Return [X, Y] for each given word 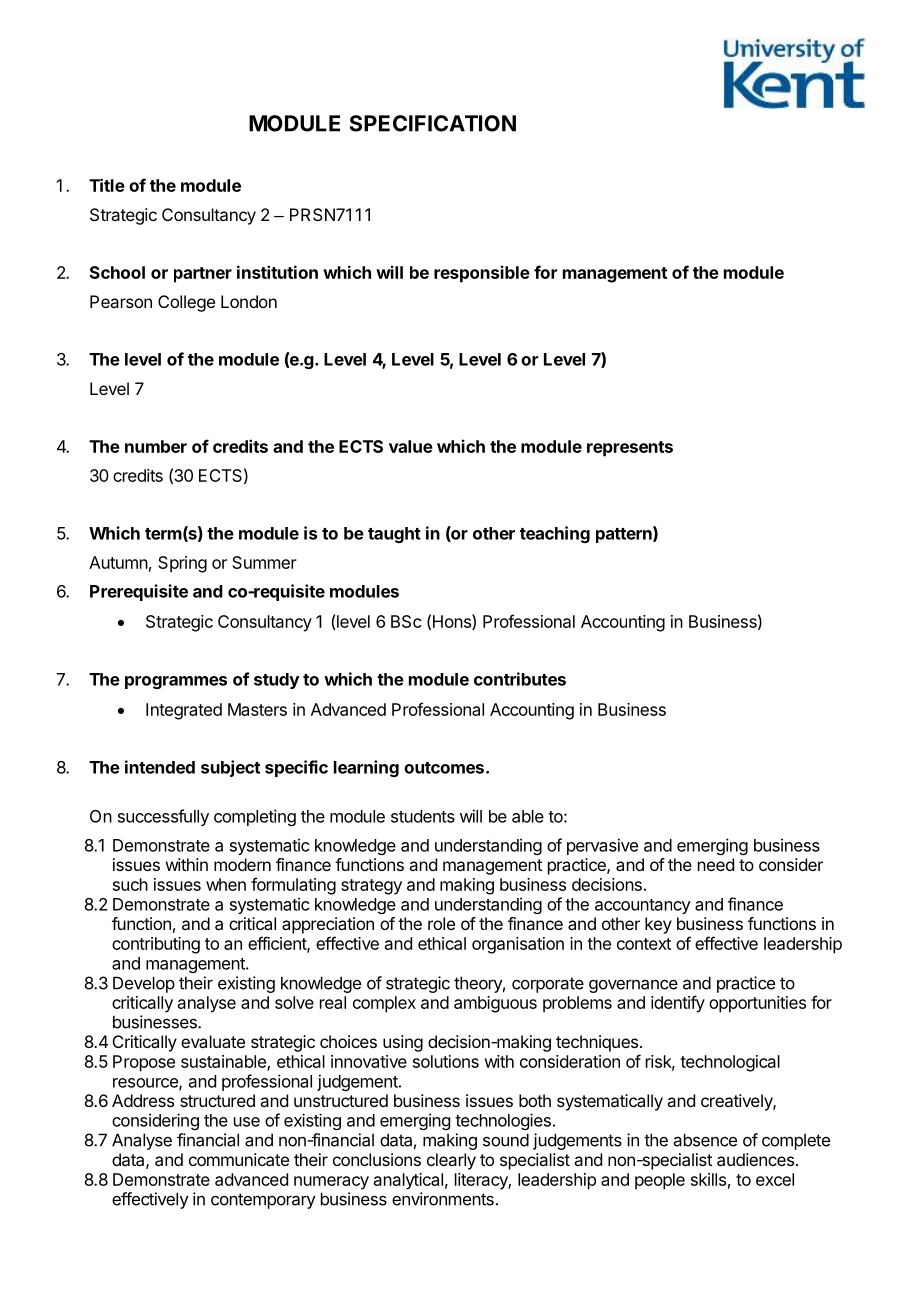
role [441, 923]
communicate [239, 1159]
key [658, 925]
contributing [156, 945]
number [156, 446]
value [411, 446]
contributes [520, 679]
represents [630, 449]
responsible [482, 274]
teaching [555, 534]
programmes [176, 682]
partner [203, 275]
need [716, 864]
